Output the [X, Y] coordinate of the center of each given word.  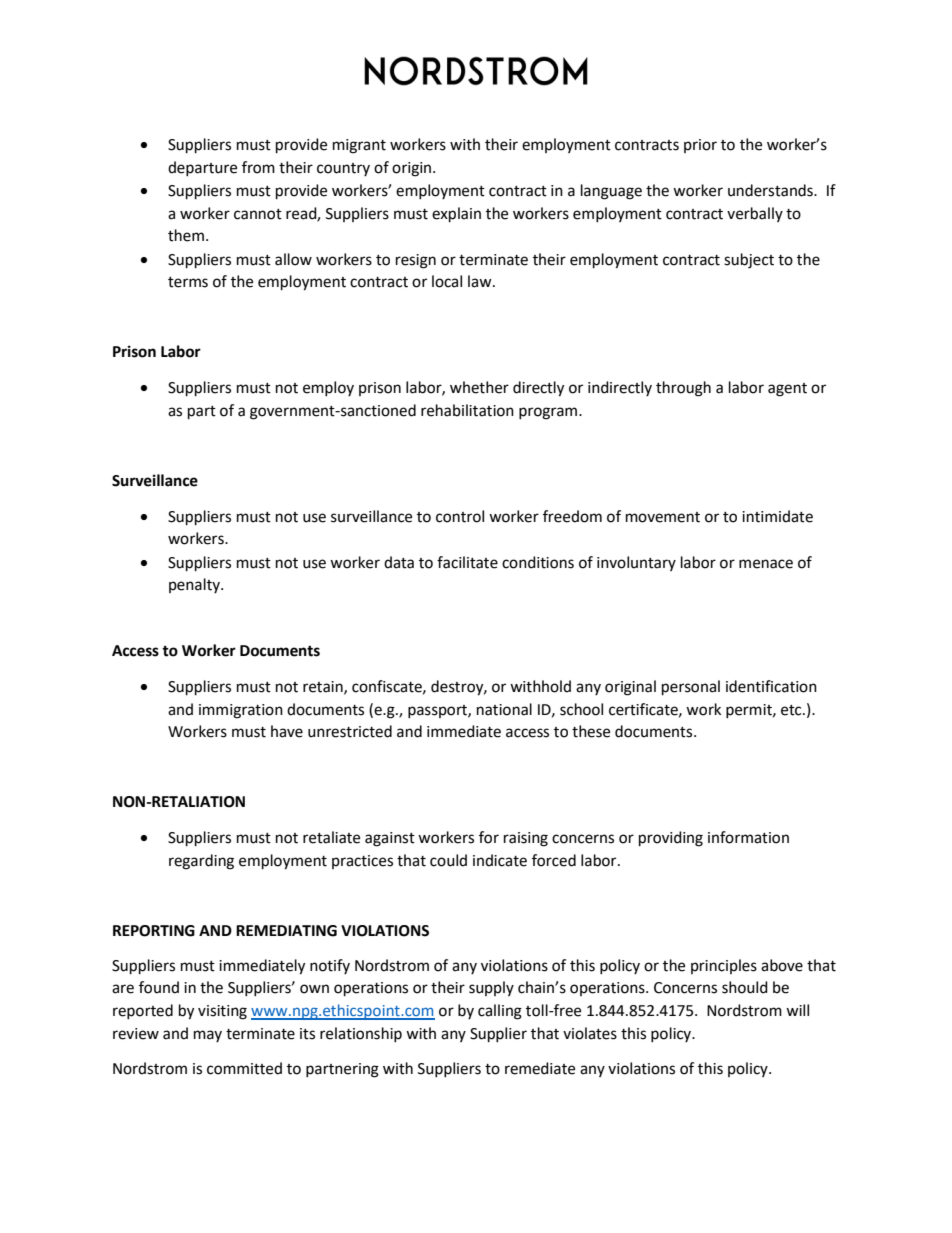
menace [766, 564]
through [683, 389]
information [748, 837]
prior [700, 146]
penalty [195, 585]
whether [479, 387]
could [448, 860]
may [208, 1036]
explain [456, 215]
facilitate [467, 562]
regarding [201, 862]
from [258, 167]
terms [188, 282]
